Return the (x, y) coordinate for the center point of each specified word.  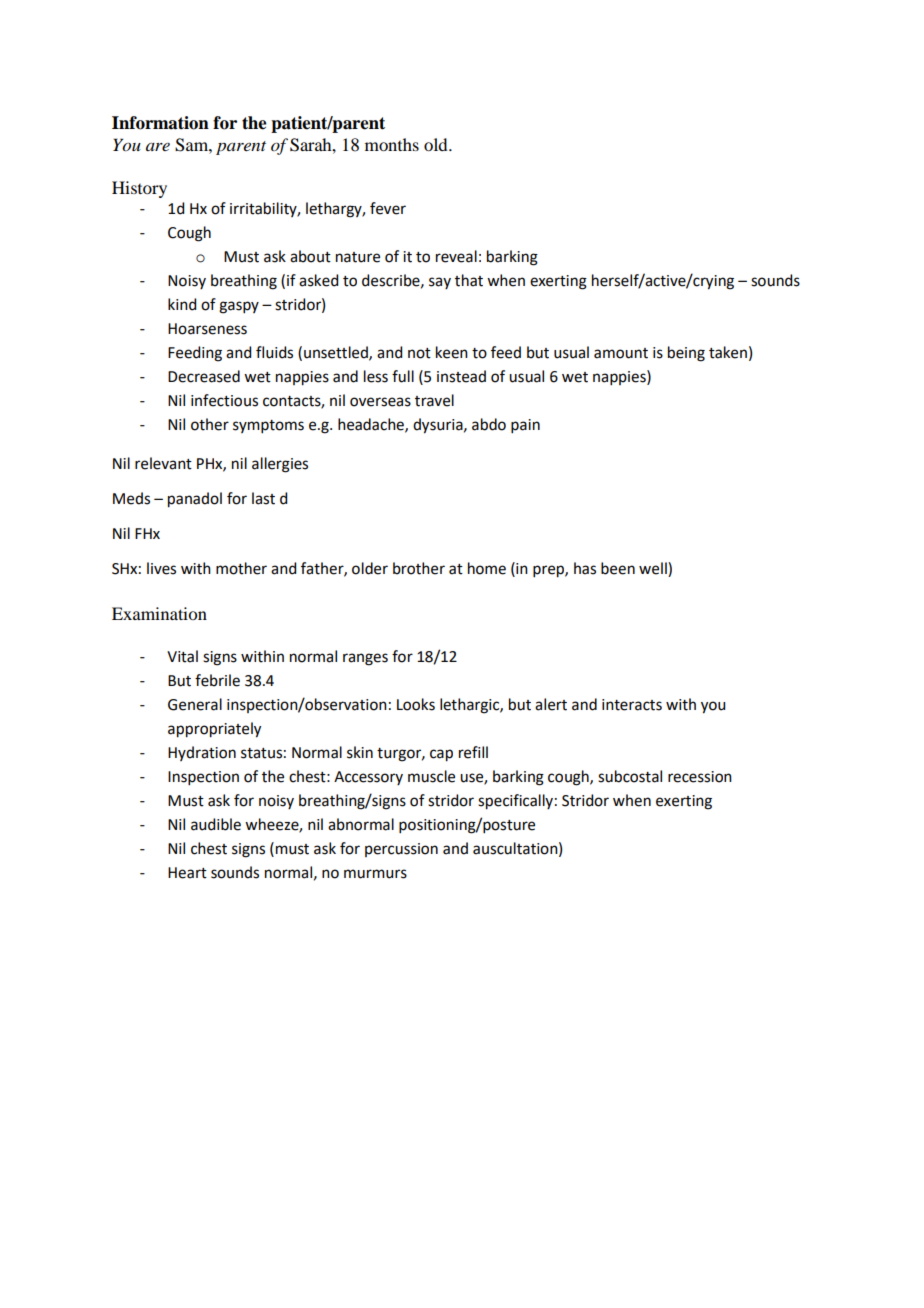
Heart (187, 873)
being (686, 354)
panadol (195, 500)
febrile (217, 680)
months (392, 144)
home (487, 568)
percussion (401, 850)
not (419, 353)
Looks (416, 704)
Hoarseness (207, 329)
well (654, 569)
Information (160, 123)
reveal (456, 256)
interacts (632, 705)
